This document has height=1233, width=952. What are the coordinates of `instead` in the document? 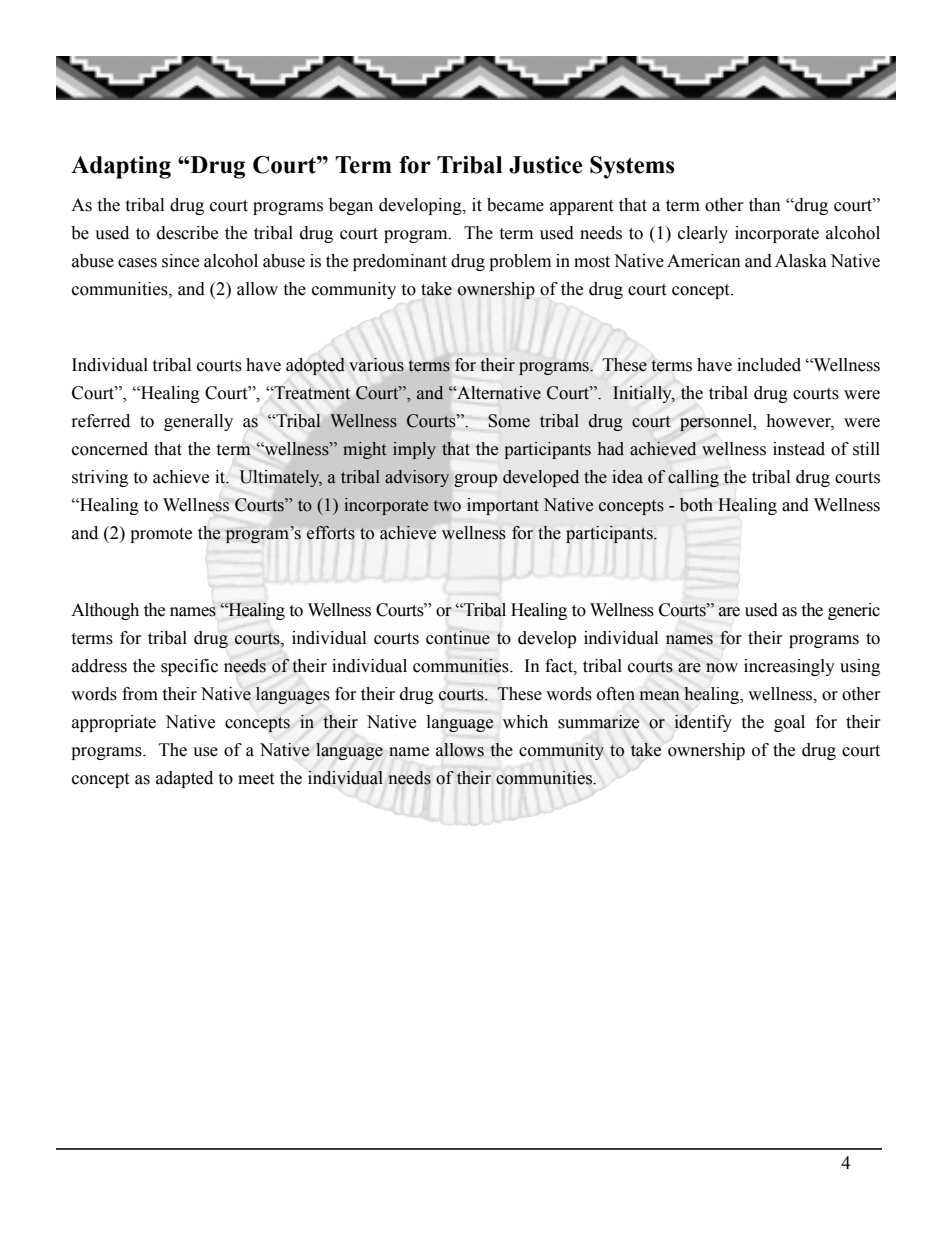 It's located at (799, 449).
